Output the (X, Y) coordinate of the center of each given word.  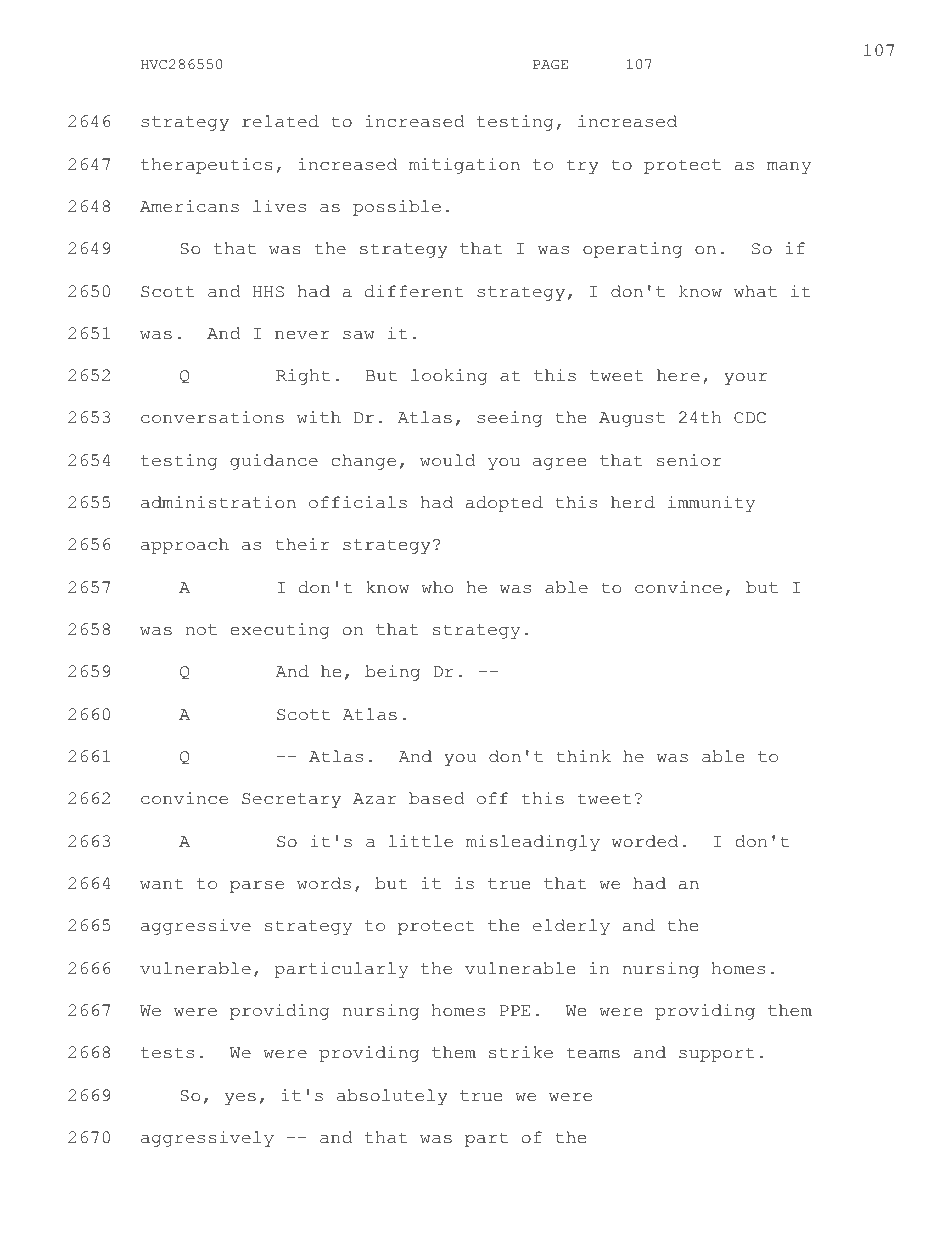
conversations (212, 417)
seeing (509, 419)
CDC (750, 418)
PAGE (550, 65)
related (280, 121)
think (583, 756)
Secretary (291, 800)
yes (240, 1099)
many (789, 168)
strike (521, 1052)
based (437, 798)
